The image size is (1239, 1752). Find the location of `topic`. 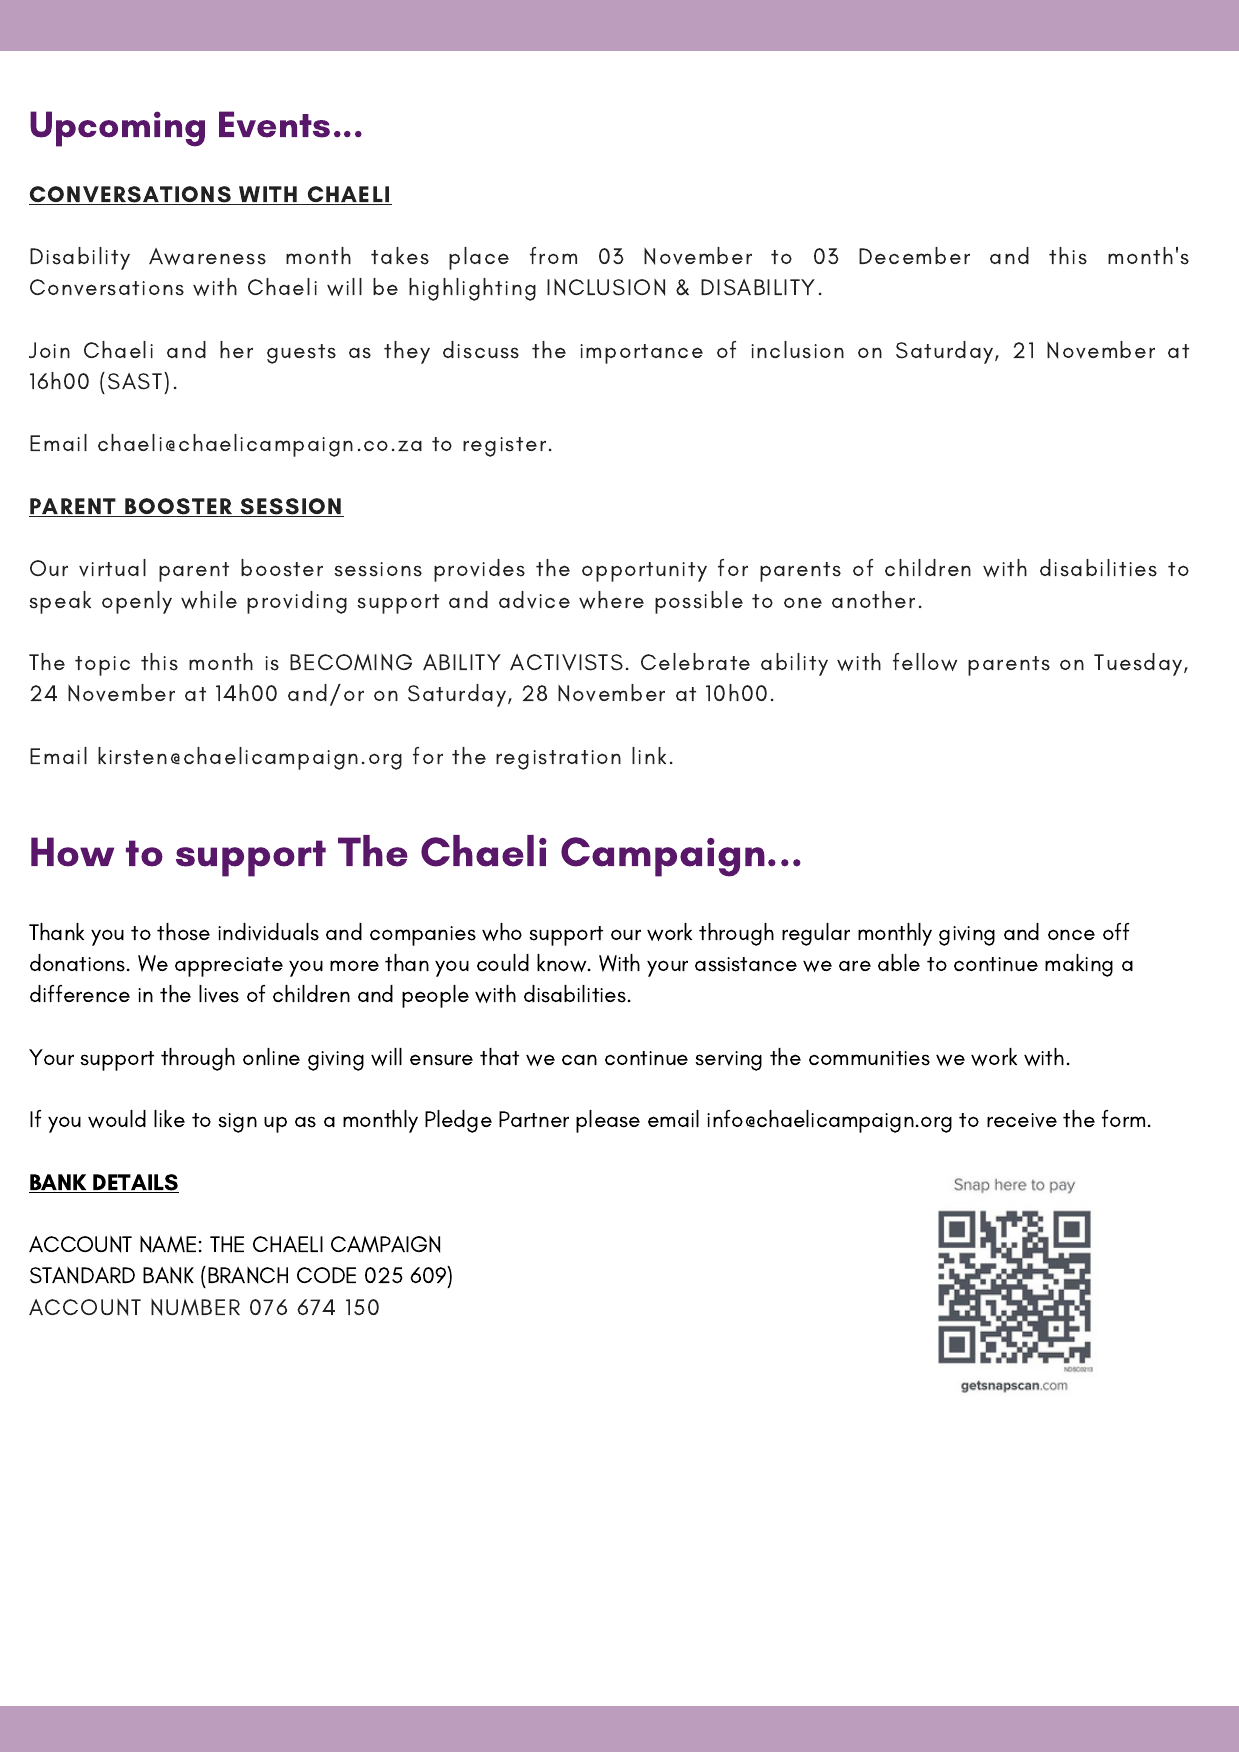

topic is located at coordinates (102, 666).
